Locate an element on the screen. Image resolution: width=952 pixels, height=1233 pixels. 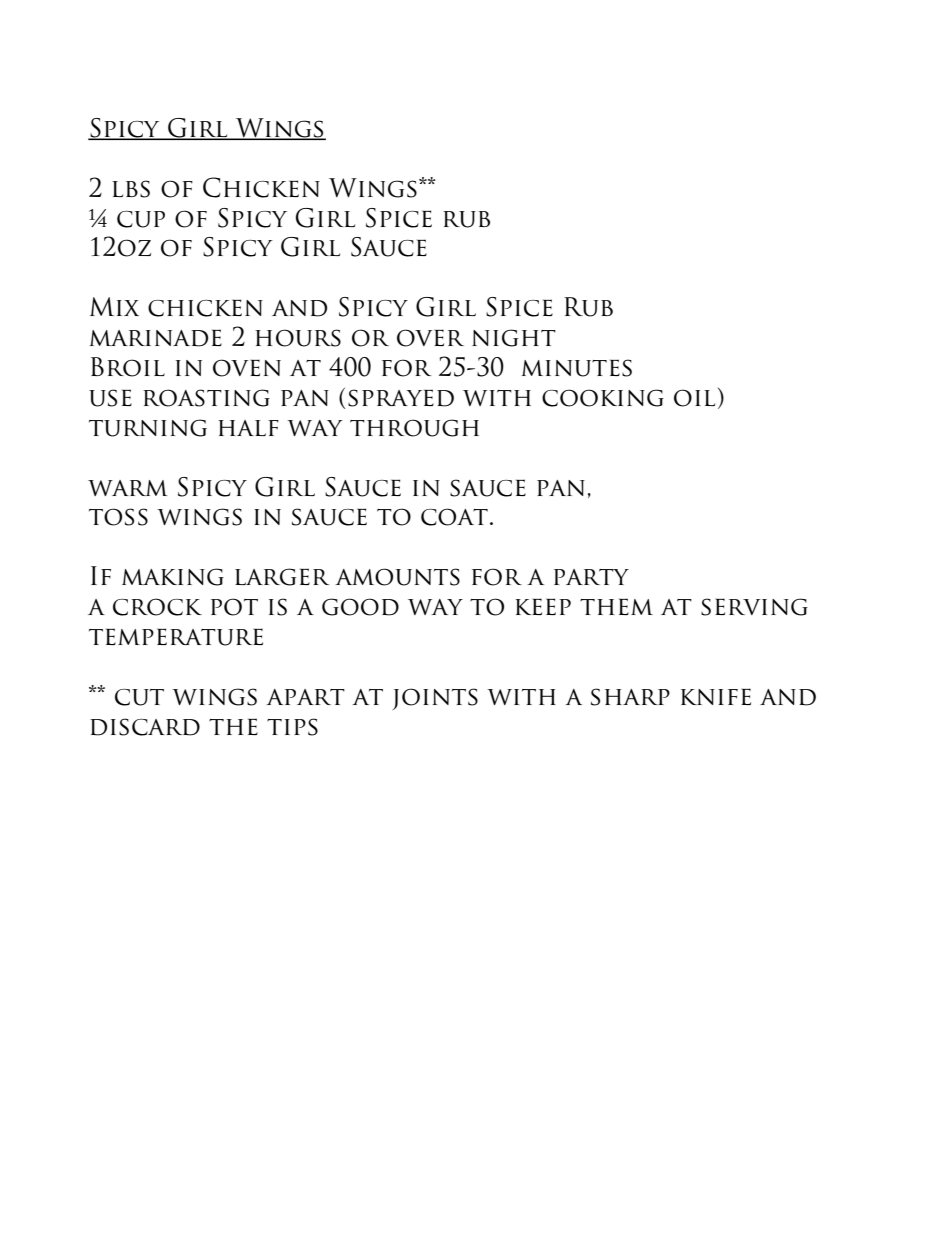
lbs is located at coordinates (131, 189).
